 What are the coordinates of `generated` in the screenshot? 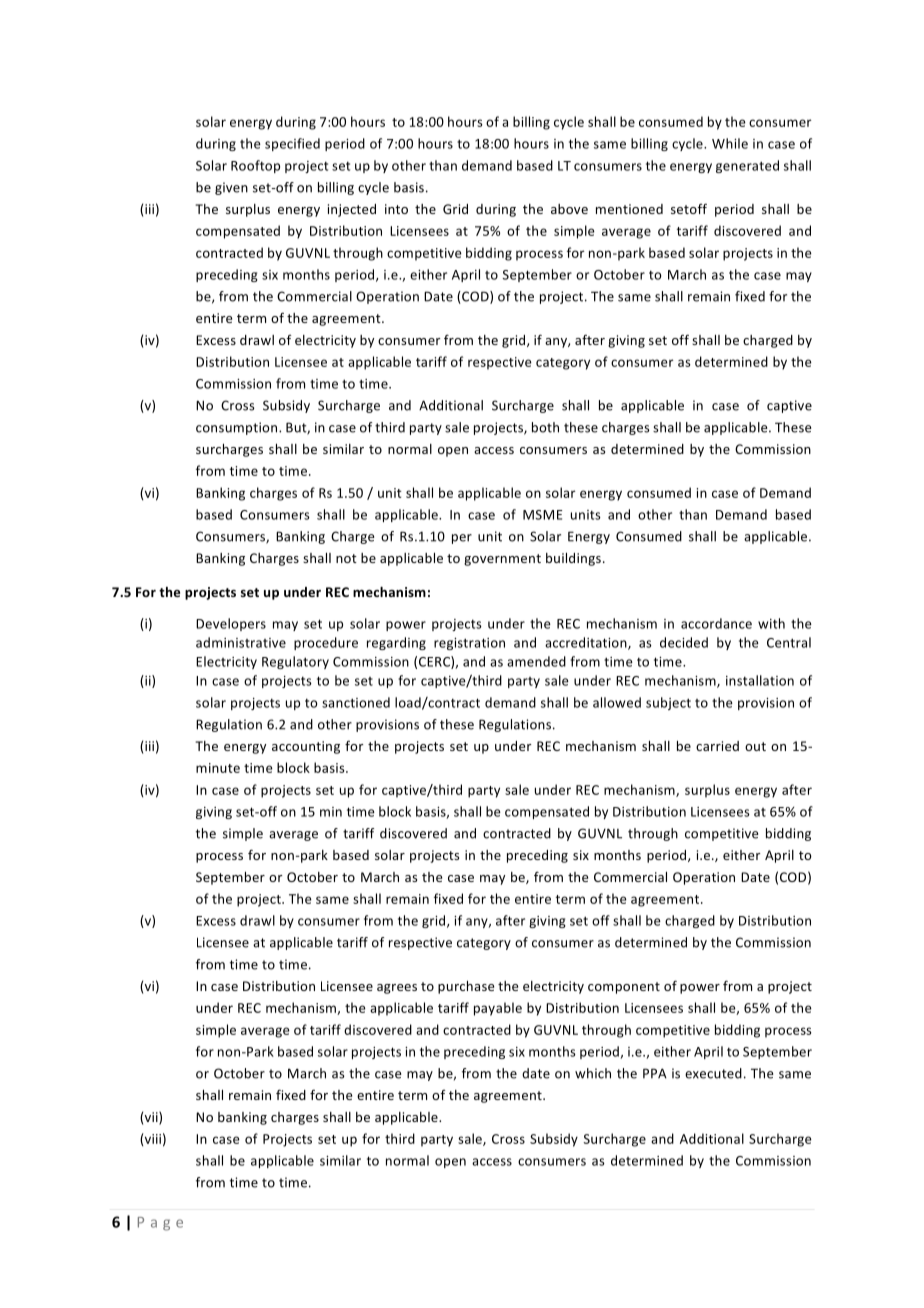 It's located at (747, 166).
